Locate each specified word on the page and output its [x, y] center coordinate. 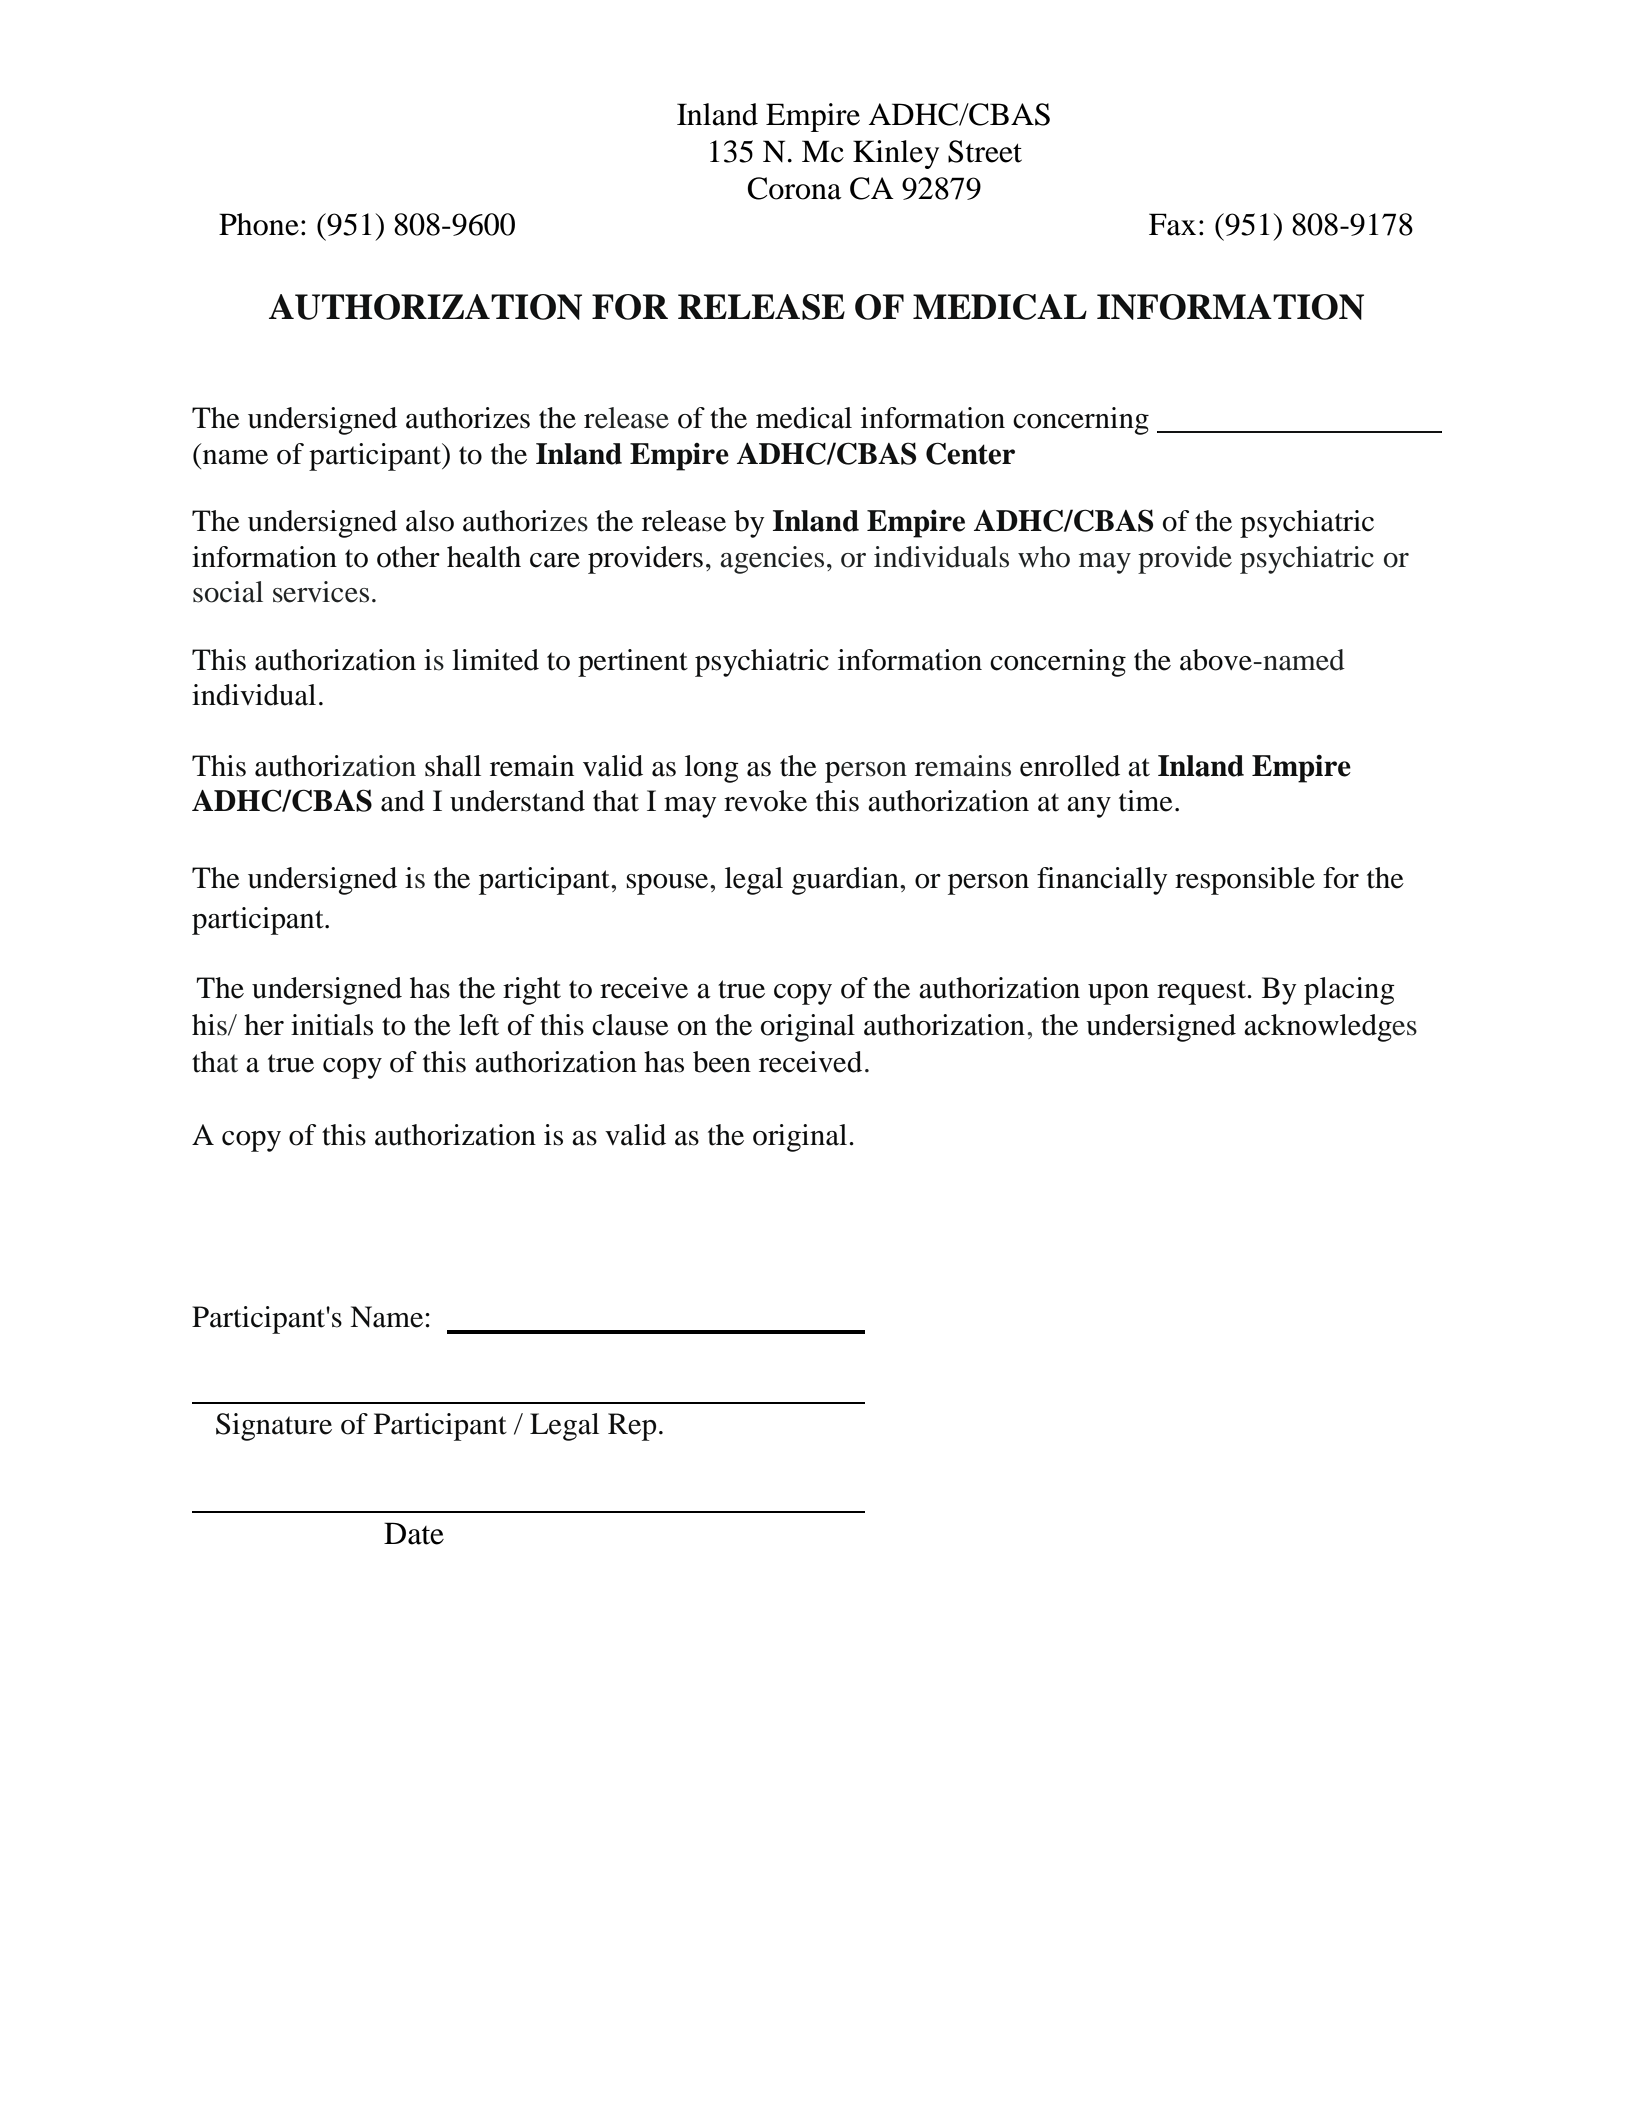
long [712, 769]
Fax [1172, 224]
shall [453, 766]
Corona [794, 188]
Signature [274, 1427]
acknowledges [1330, 1028]
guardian [846, 881]
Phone [259, 224]
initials [332, 1025]
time [1146, 801]
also [430, 521]
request [1202, 992]
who [1044, 557]
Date [414, 1533]
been [722, 1062]
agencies [772, 560]
